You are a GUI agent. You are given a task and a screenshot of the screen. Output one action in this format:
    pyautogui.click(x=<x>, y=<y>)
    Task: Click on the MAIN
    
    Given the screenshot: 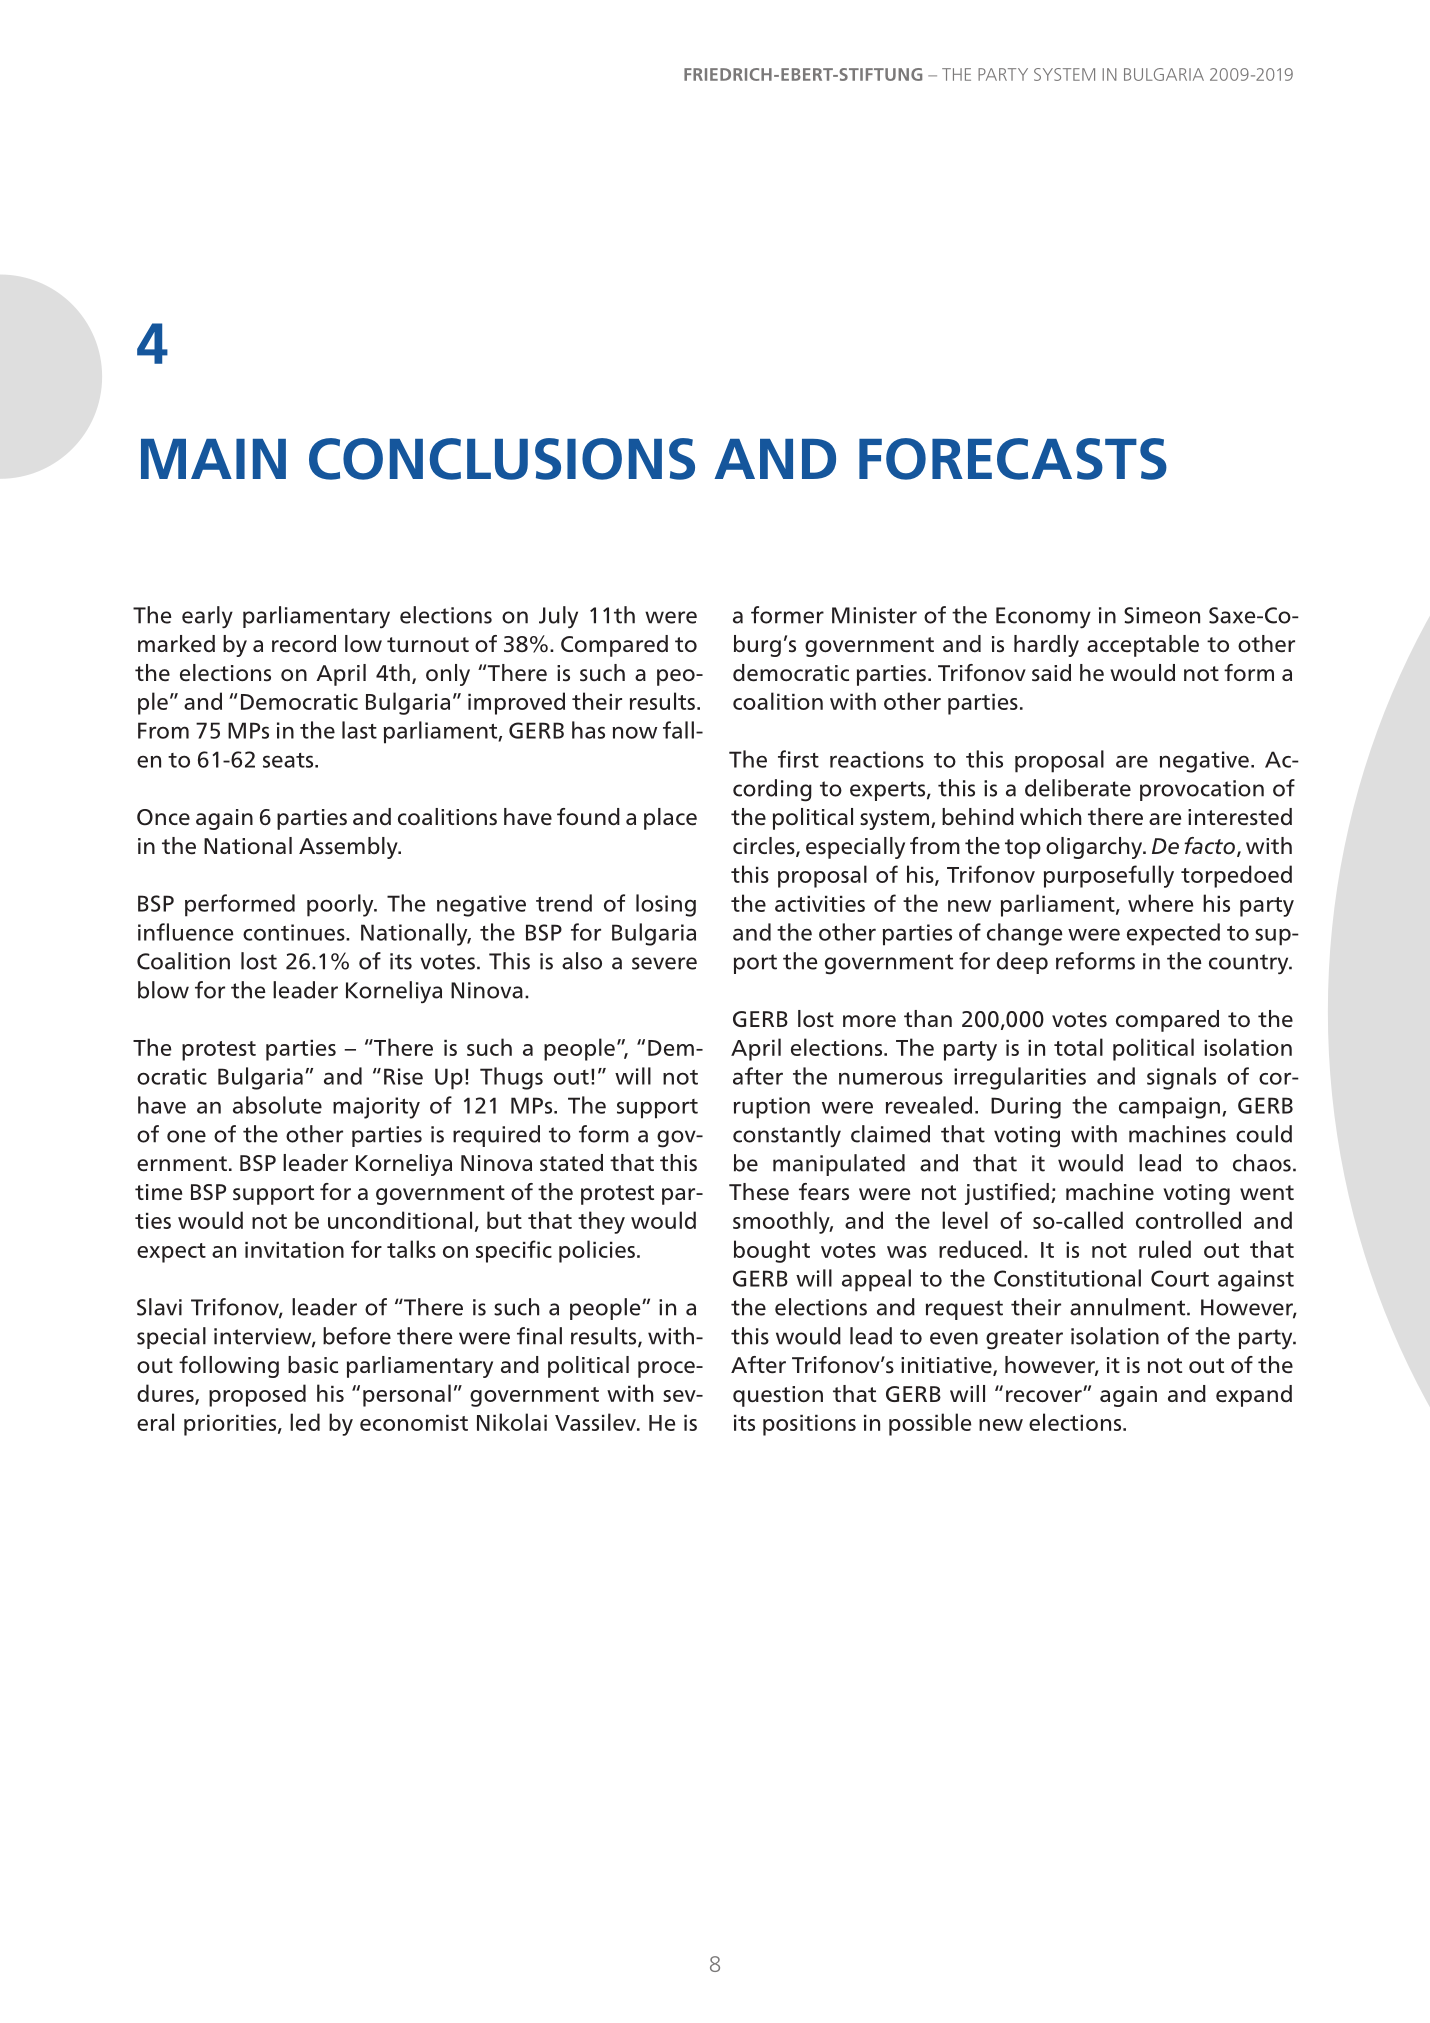 What is the action you would take?
    pyautogui.click(x=213, y=459)
